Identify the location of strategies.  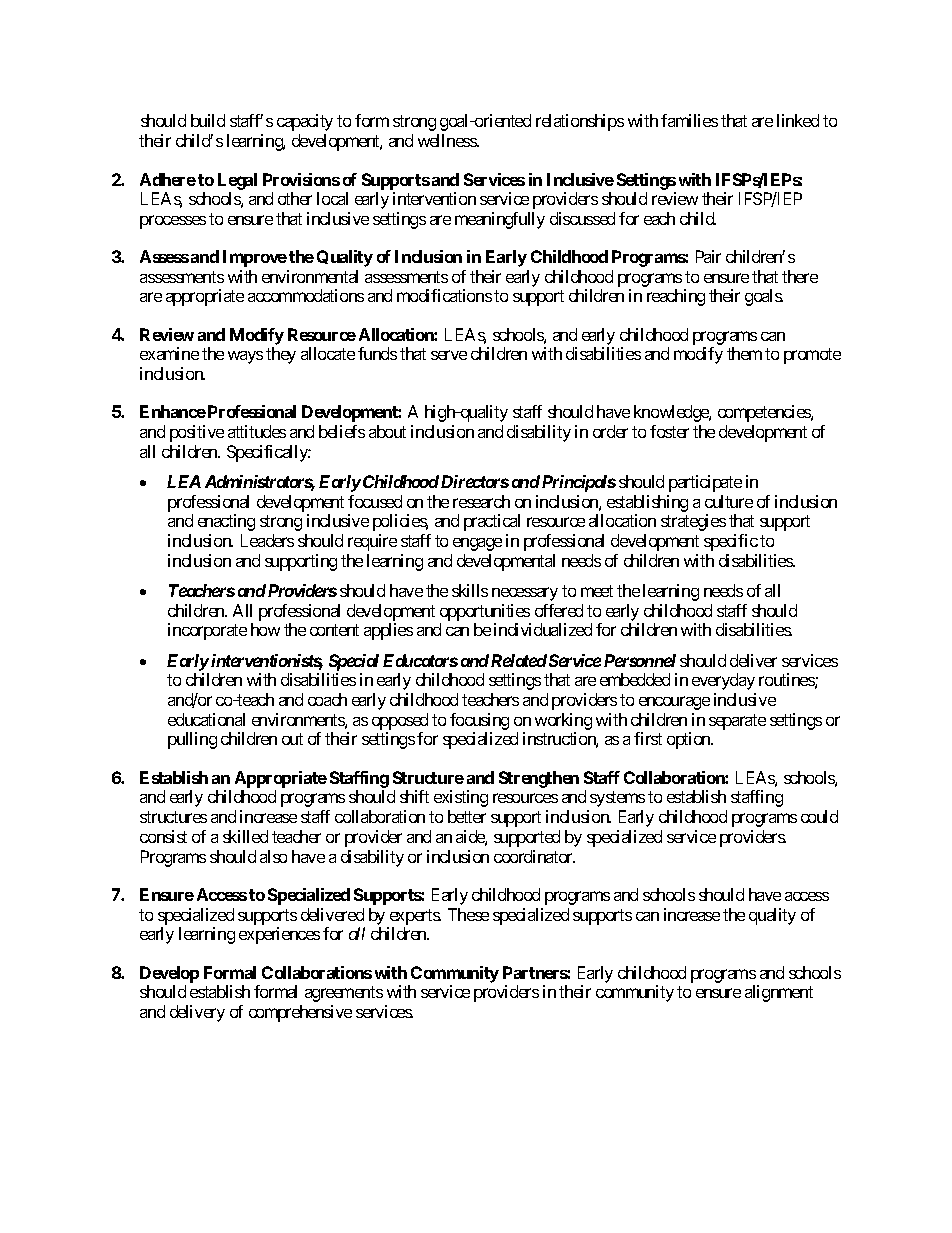
(693, 522).
